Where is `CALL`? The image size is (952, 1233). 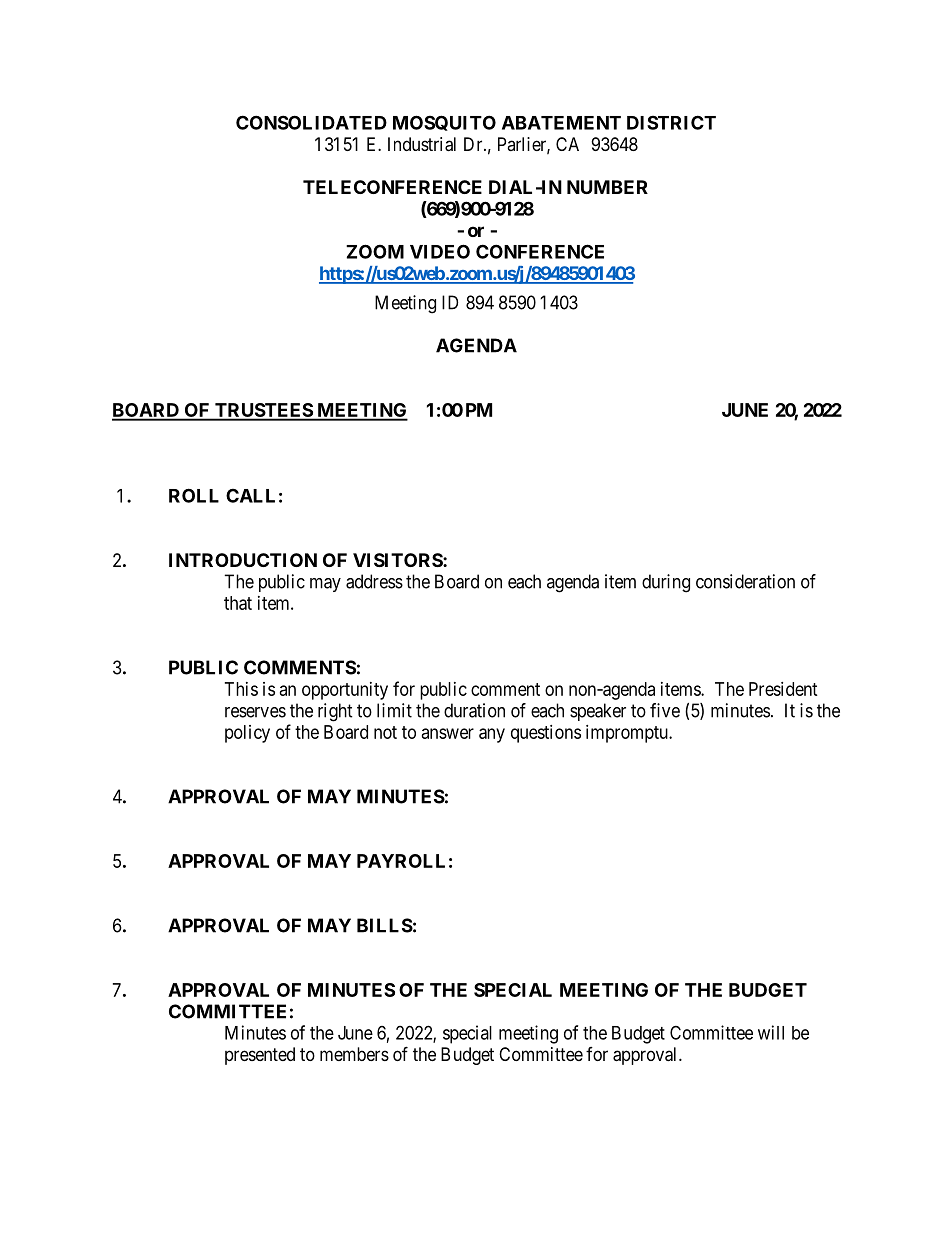 CALL is located at coordinates (250, 495).
